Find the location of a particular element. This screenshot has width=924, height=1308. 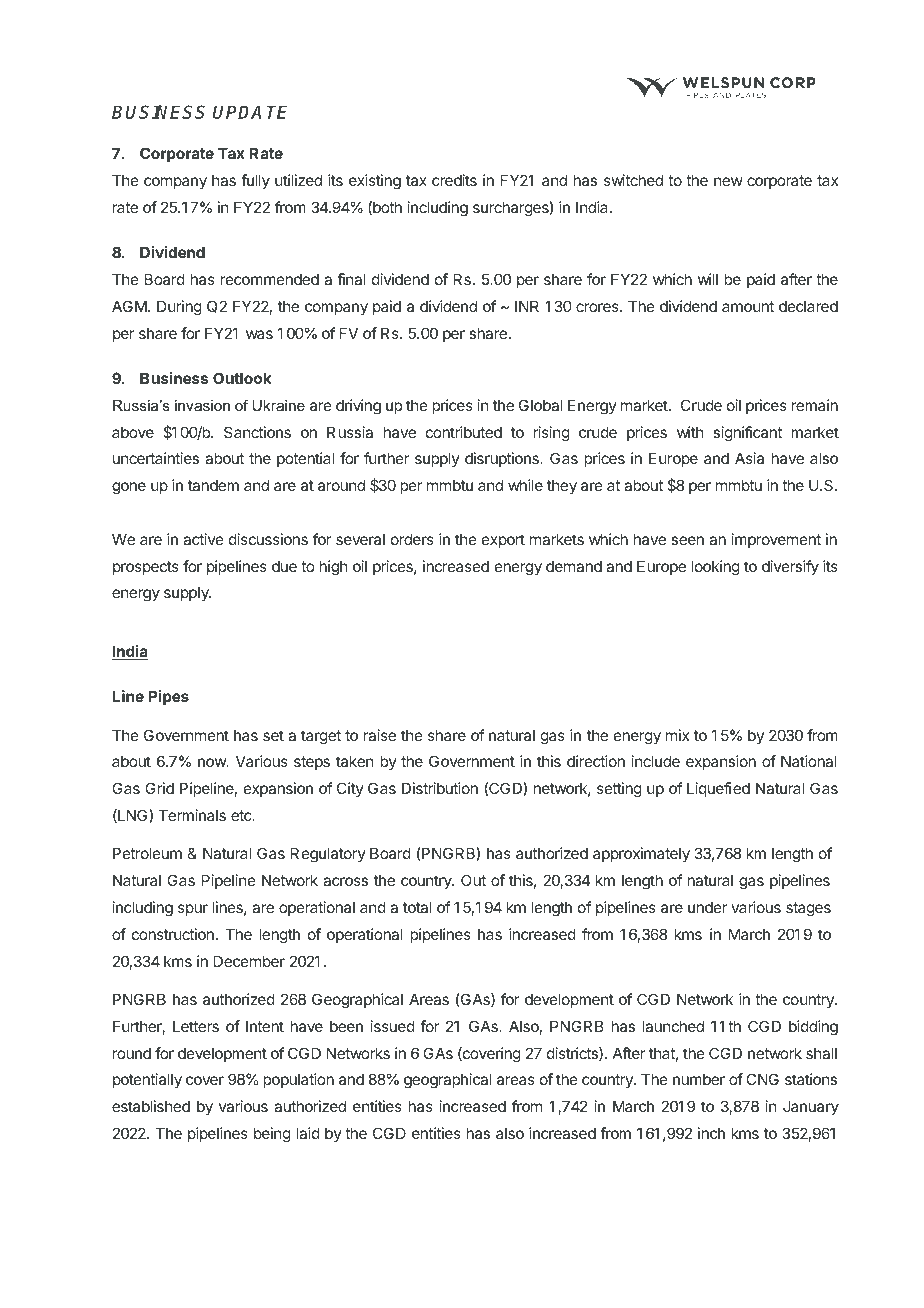

new is located at coordinates (728, 181).
